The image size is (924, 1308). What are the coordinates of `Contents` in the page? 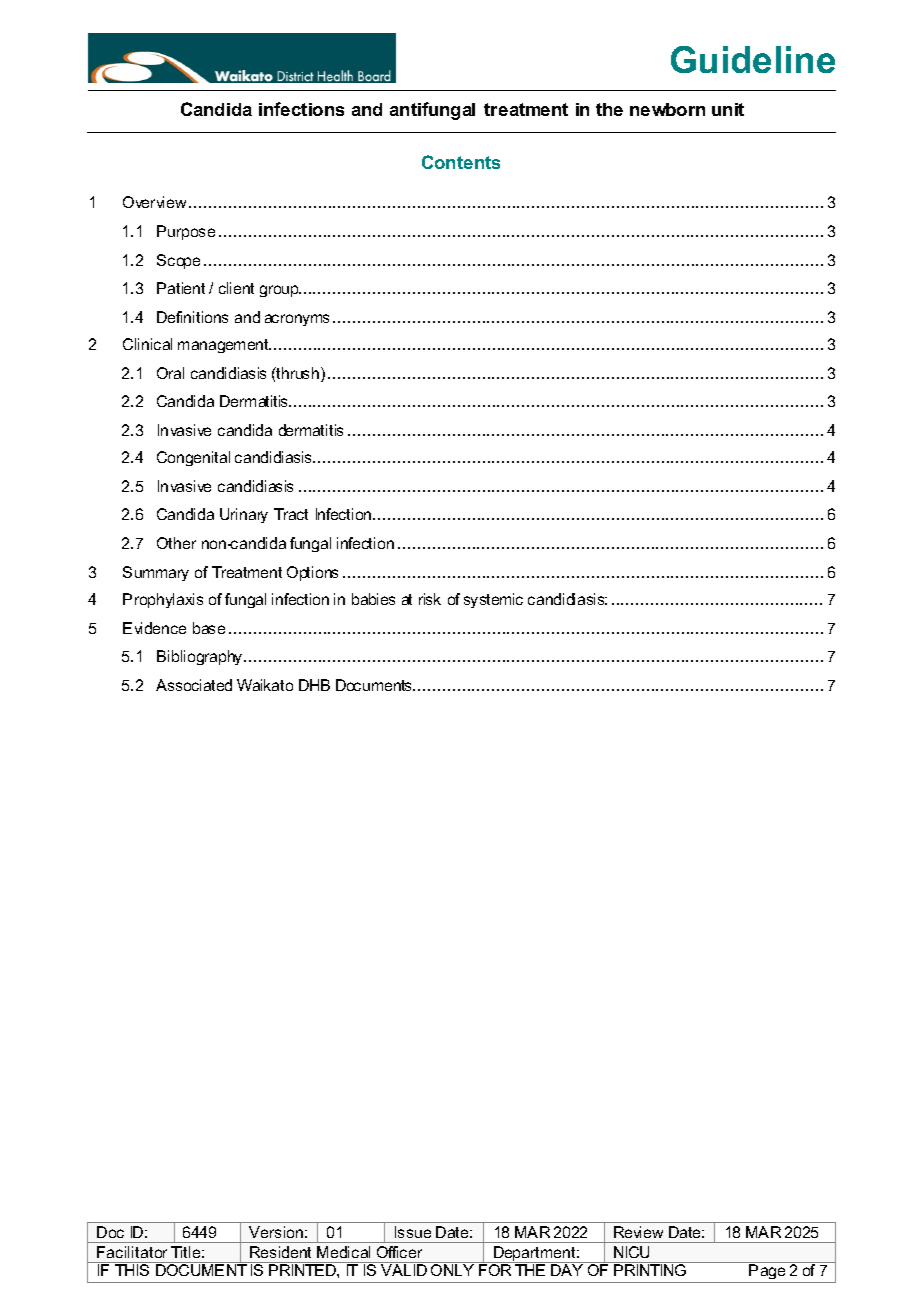 It's located at (461, 162).
